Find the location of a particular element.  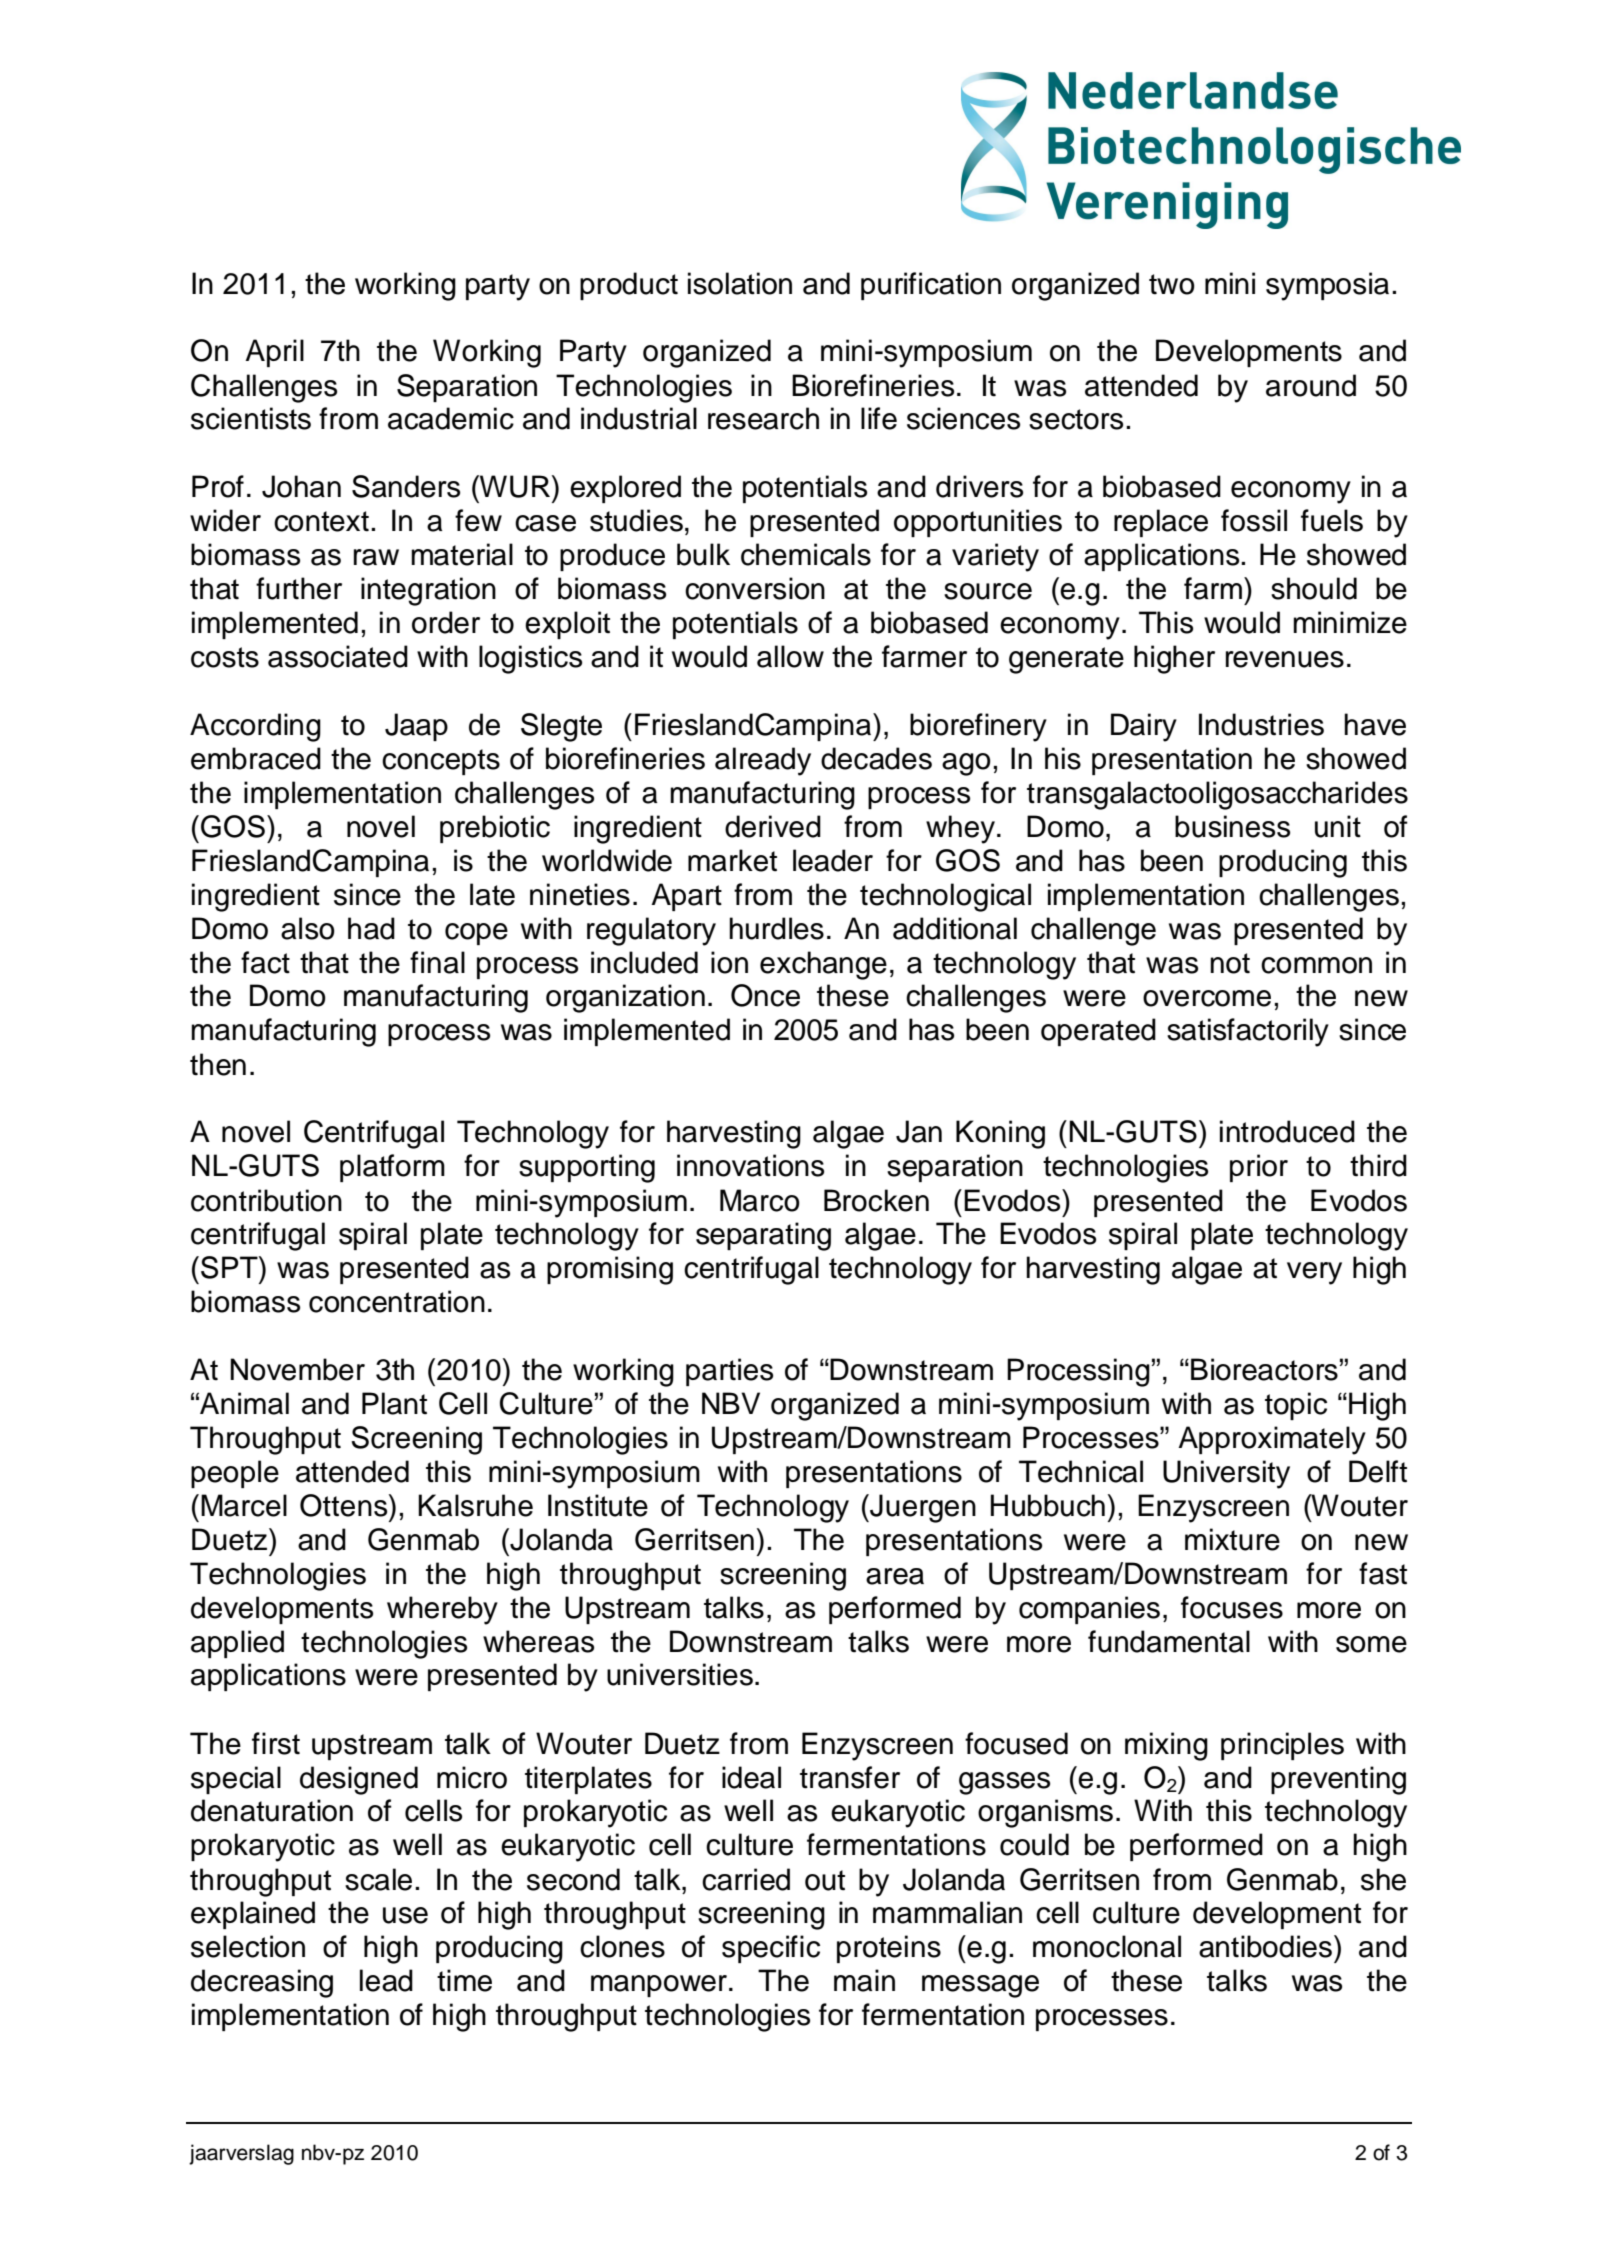

exchange is located at coordinates (823, 965).
